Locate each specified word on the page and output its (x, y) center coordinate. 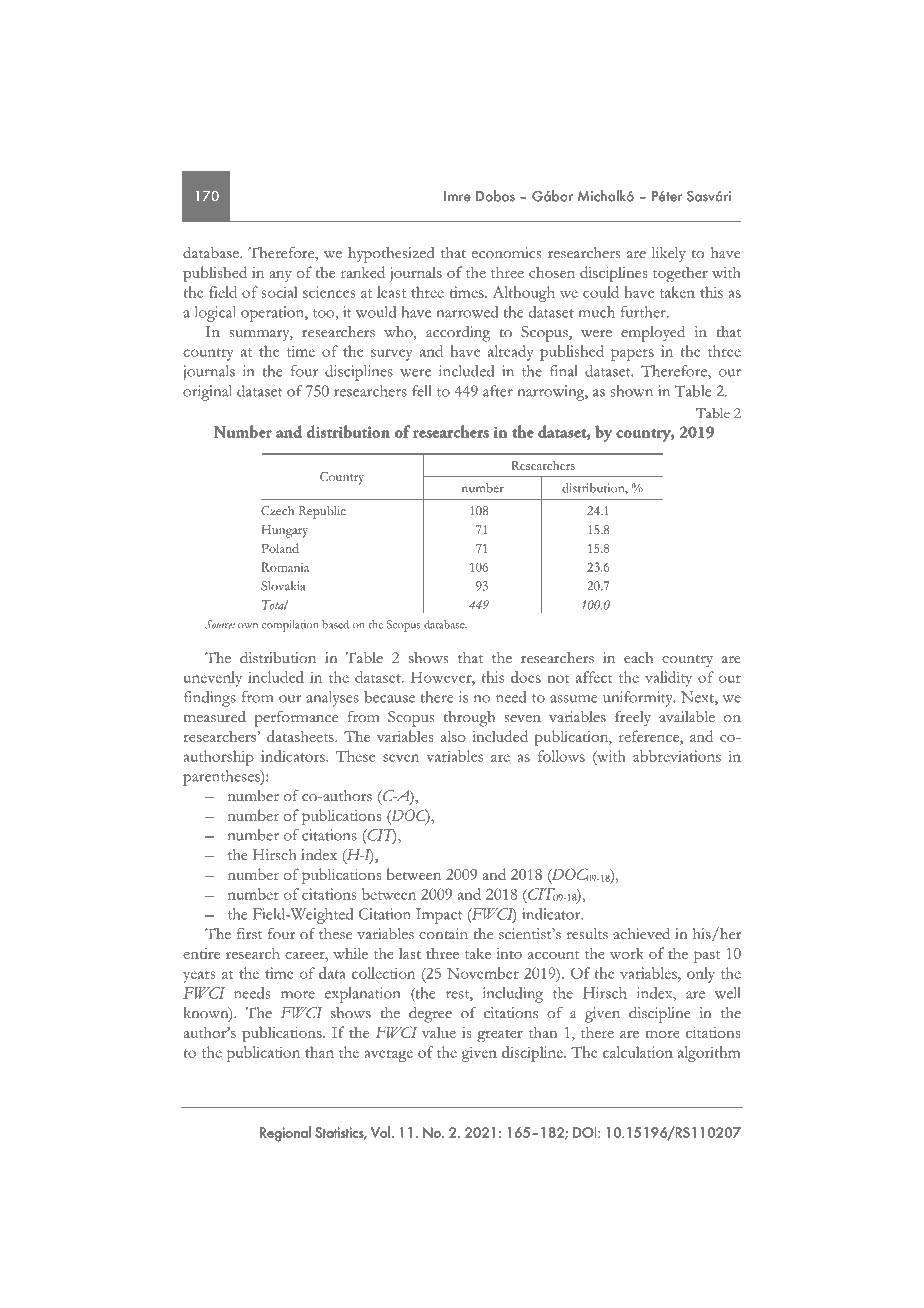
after (498, 391)
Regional (285, 1134)
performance (296, 719)
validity (668, 679)
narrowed (467, 312)
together (680, 274)
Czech (277, 510)
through (469, 719)
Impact (439, 916)
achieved (641, 934)
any (280, 276)
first (249, 934)
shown (631, 391)
